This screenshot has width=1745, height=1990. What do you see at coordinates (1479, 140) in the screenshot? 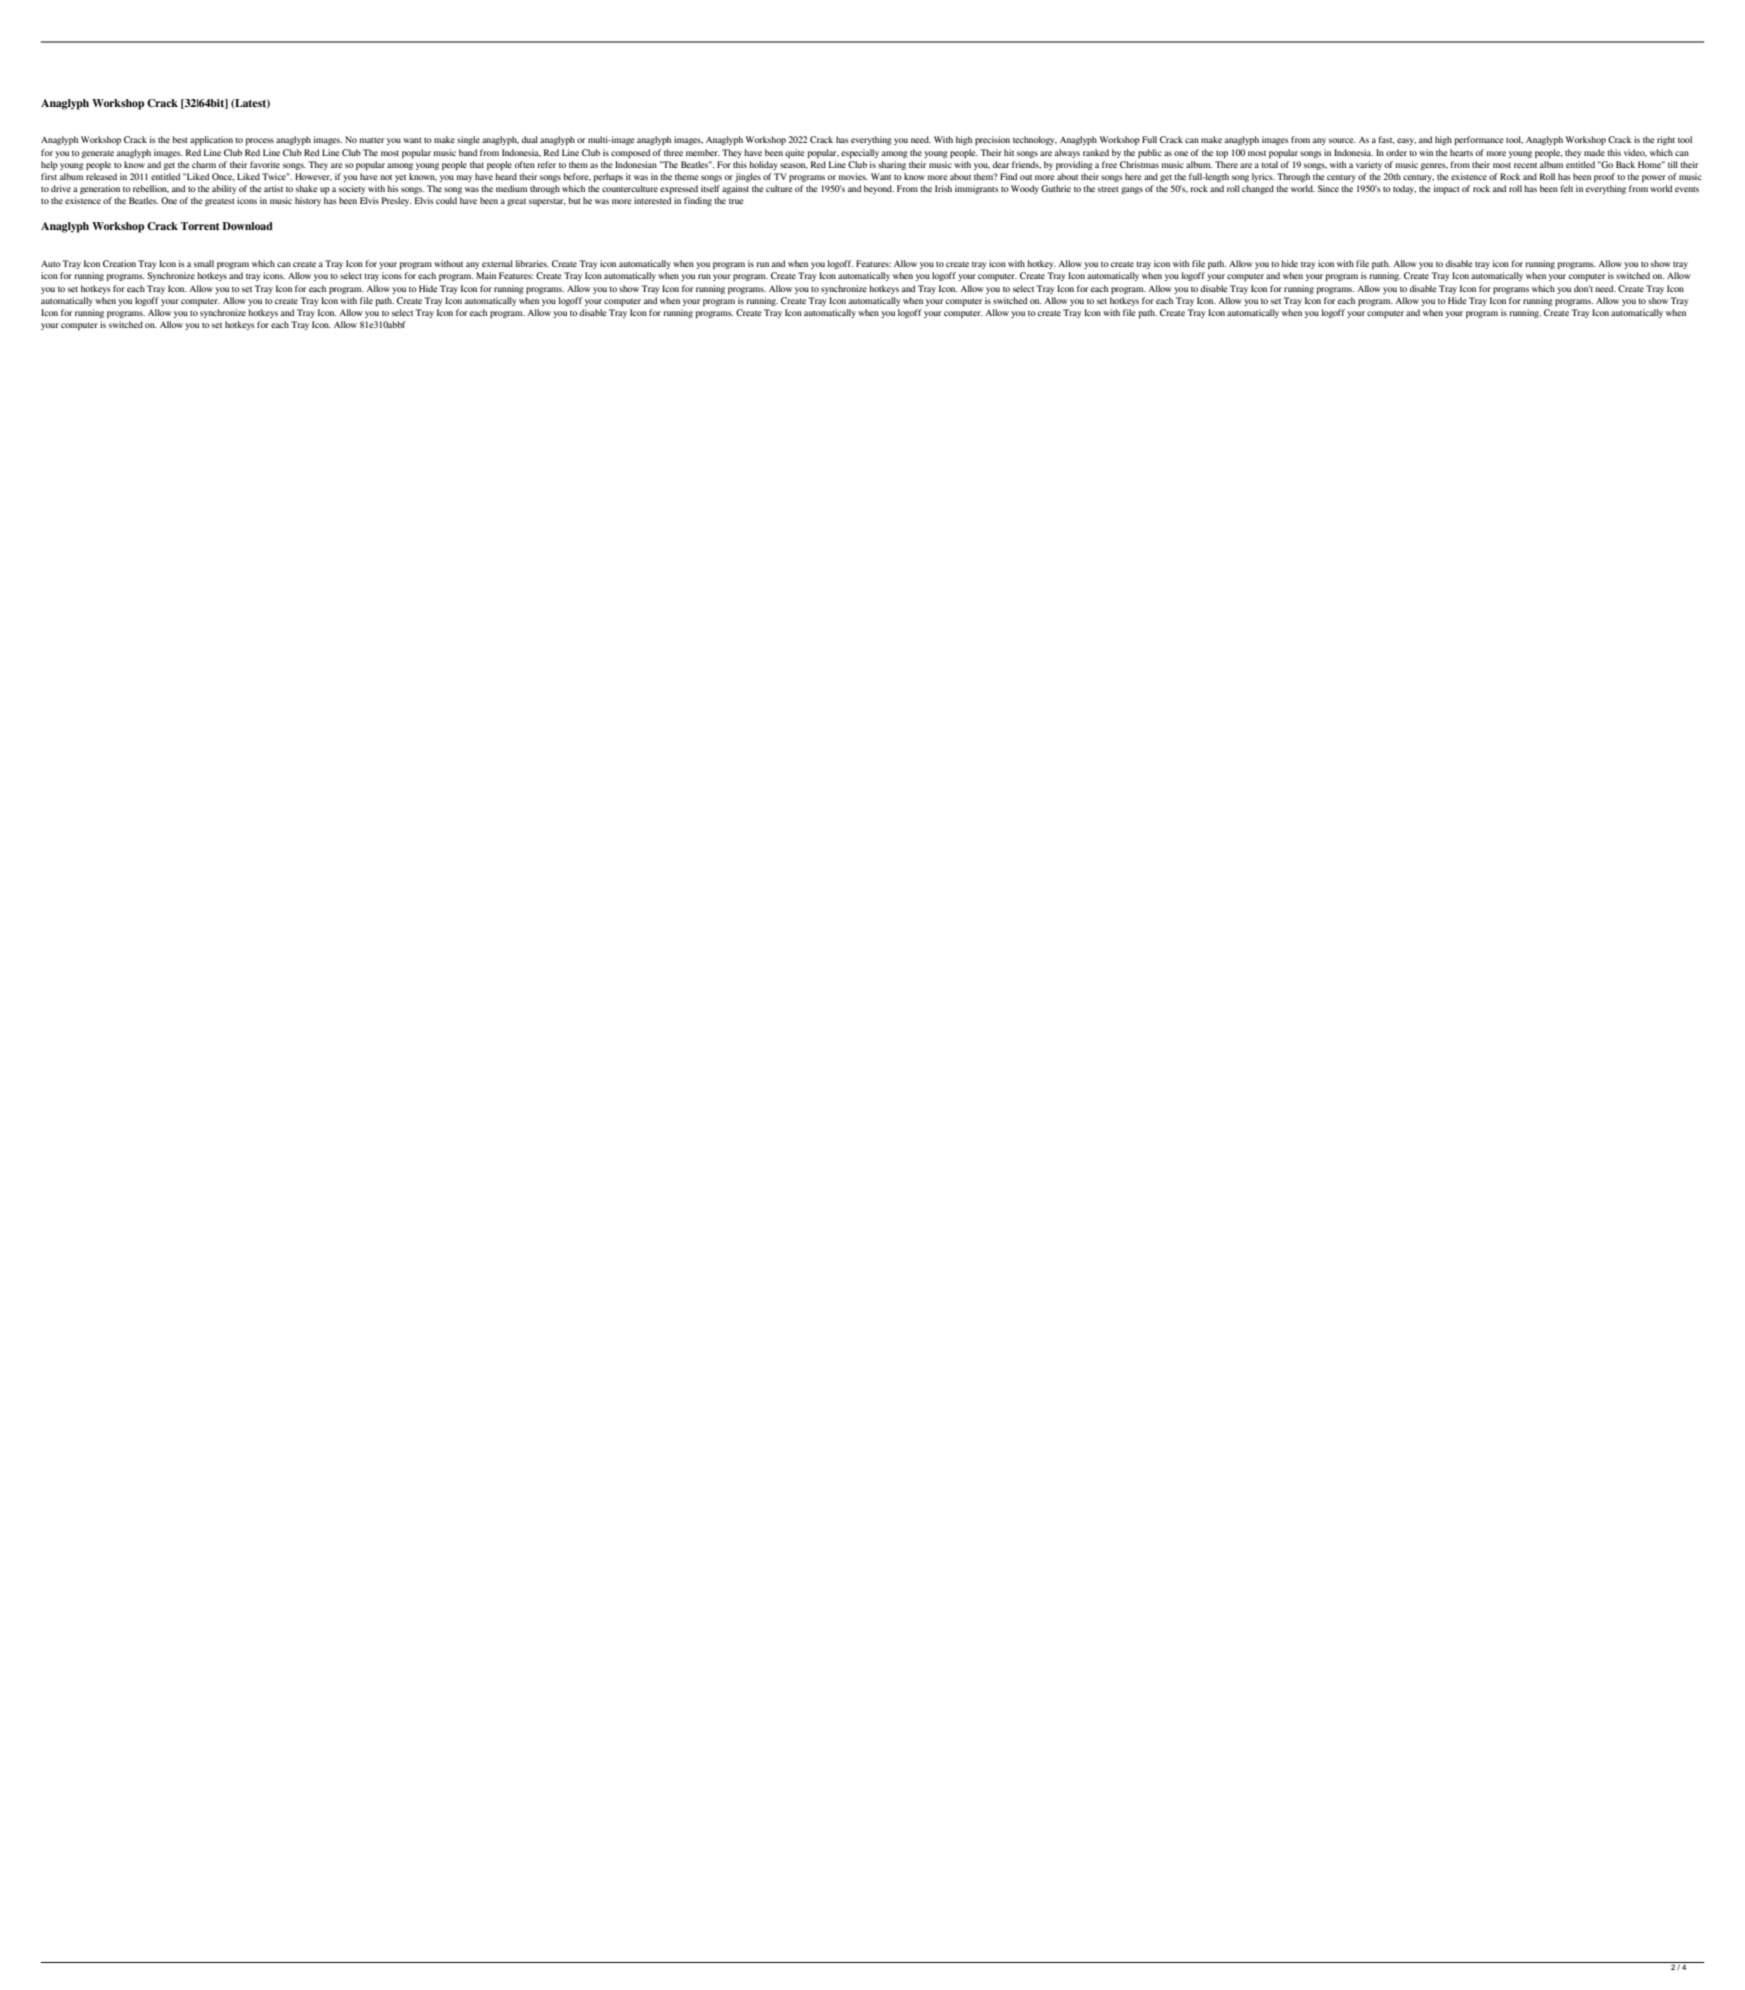
I see `performance` at bounding box center [1479, 140].
